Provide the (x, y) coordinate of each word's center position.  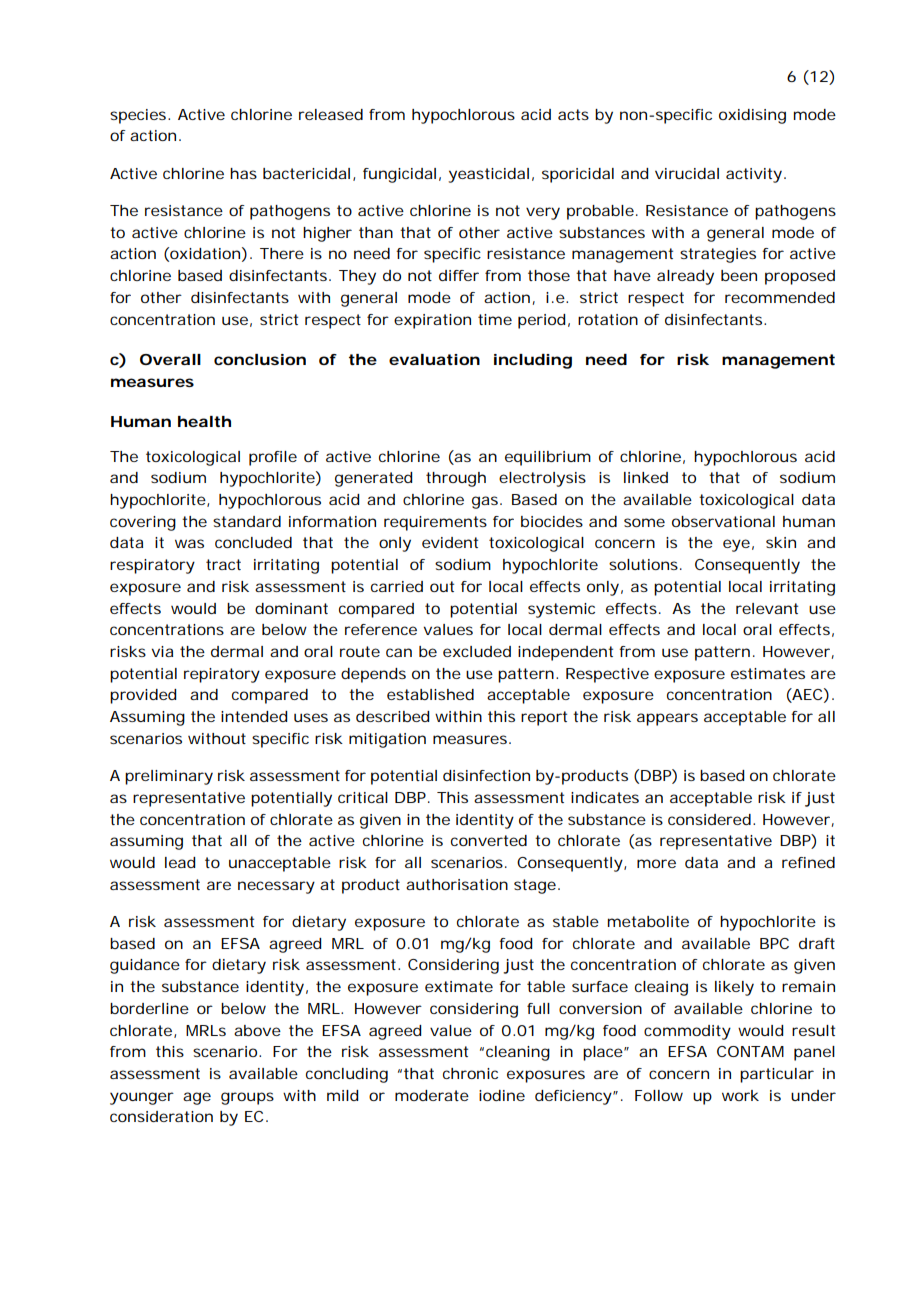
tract (223, 564)
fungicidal (399, 175)
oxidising (752, 116)
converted (489, 840)
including (533, 361)
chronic (470, 1073)
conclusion (260, 359)
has (243, 173)
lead (180, 862)
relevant (767, 608)
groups (247, 1098)
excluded (477, 651)
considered (709, 819)
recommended (780, 297)
